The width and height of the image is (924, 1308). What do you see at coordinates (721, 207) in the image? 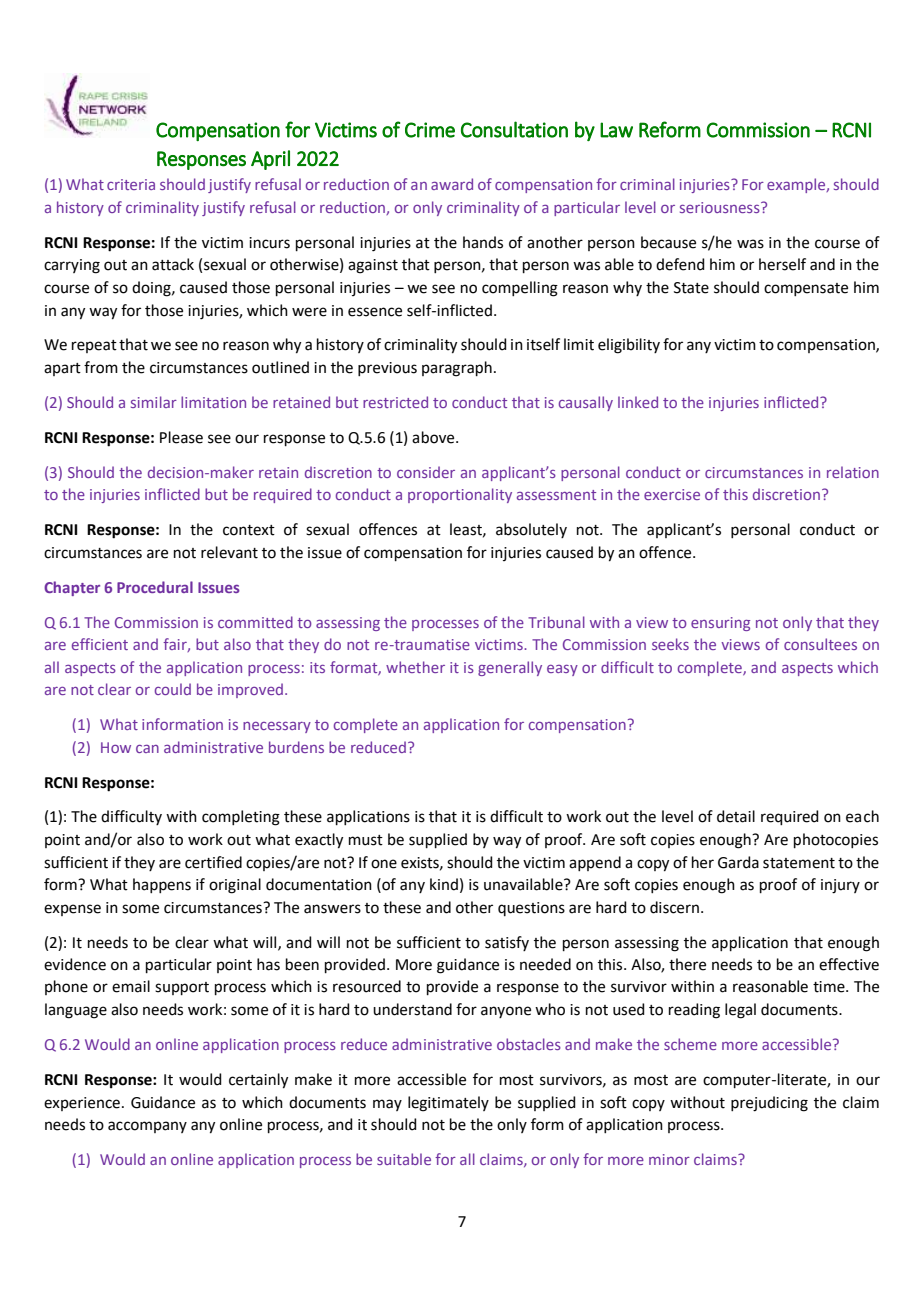
I see `seriousness` at bounding box center [721, 207].
